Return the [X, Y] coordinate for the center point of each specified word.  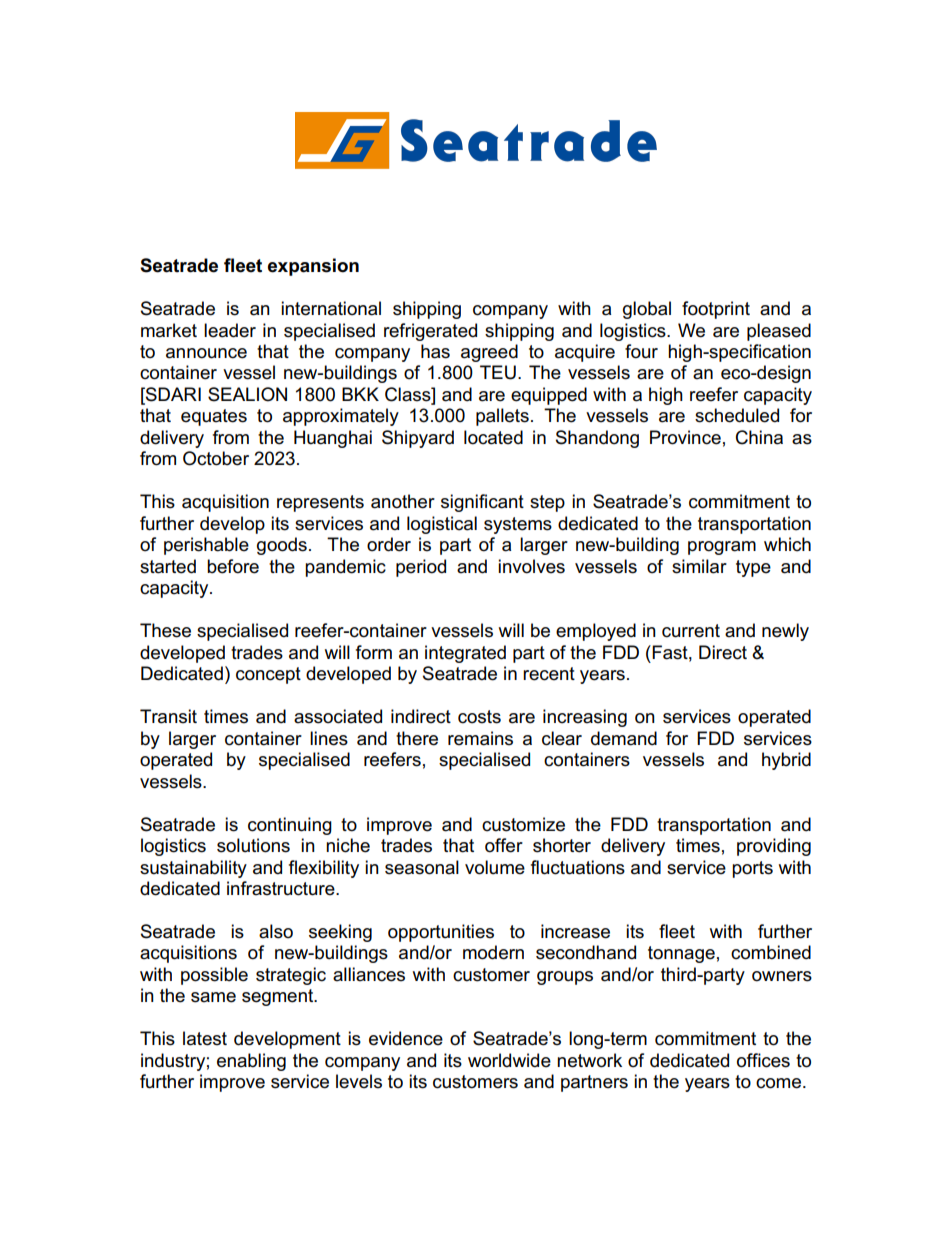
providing [774, 847]
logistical [442, 525]
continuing [290, 826]
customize [523, 824]
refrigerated [430, 332]
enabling [251, 1062]
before [233, 566]
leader [230, 330]
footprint [716, 310]
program [722, 548]
